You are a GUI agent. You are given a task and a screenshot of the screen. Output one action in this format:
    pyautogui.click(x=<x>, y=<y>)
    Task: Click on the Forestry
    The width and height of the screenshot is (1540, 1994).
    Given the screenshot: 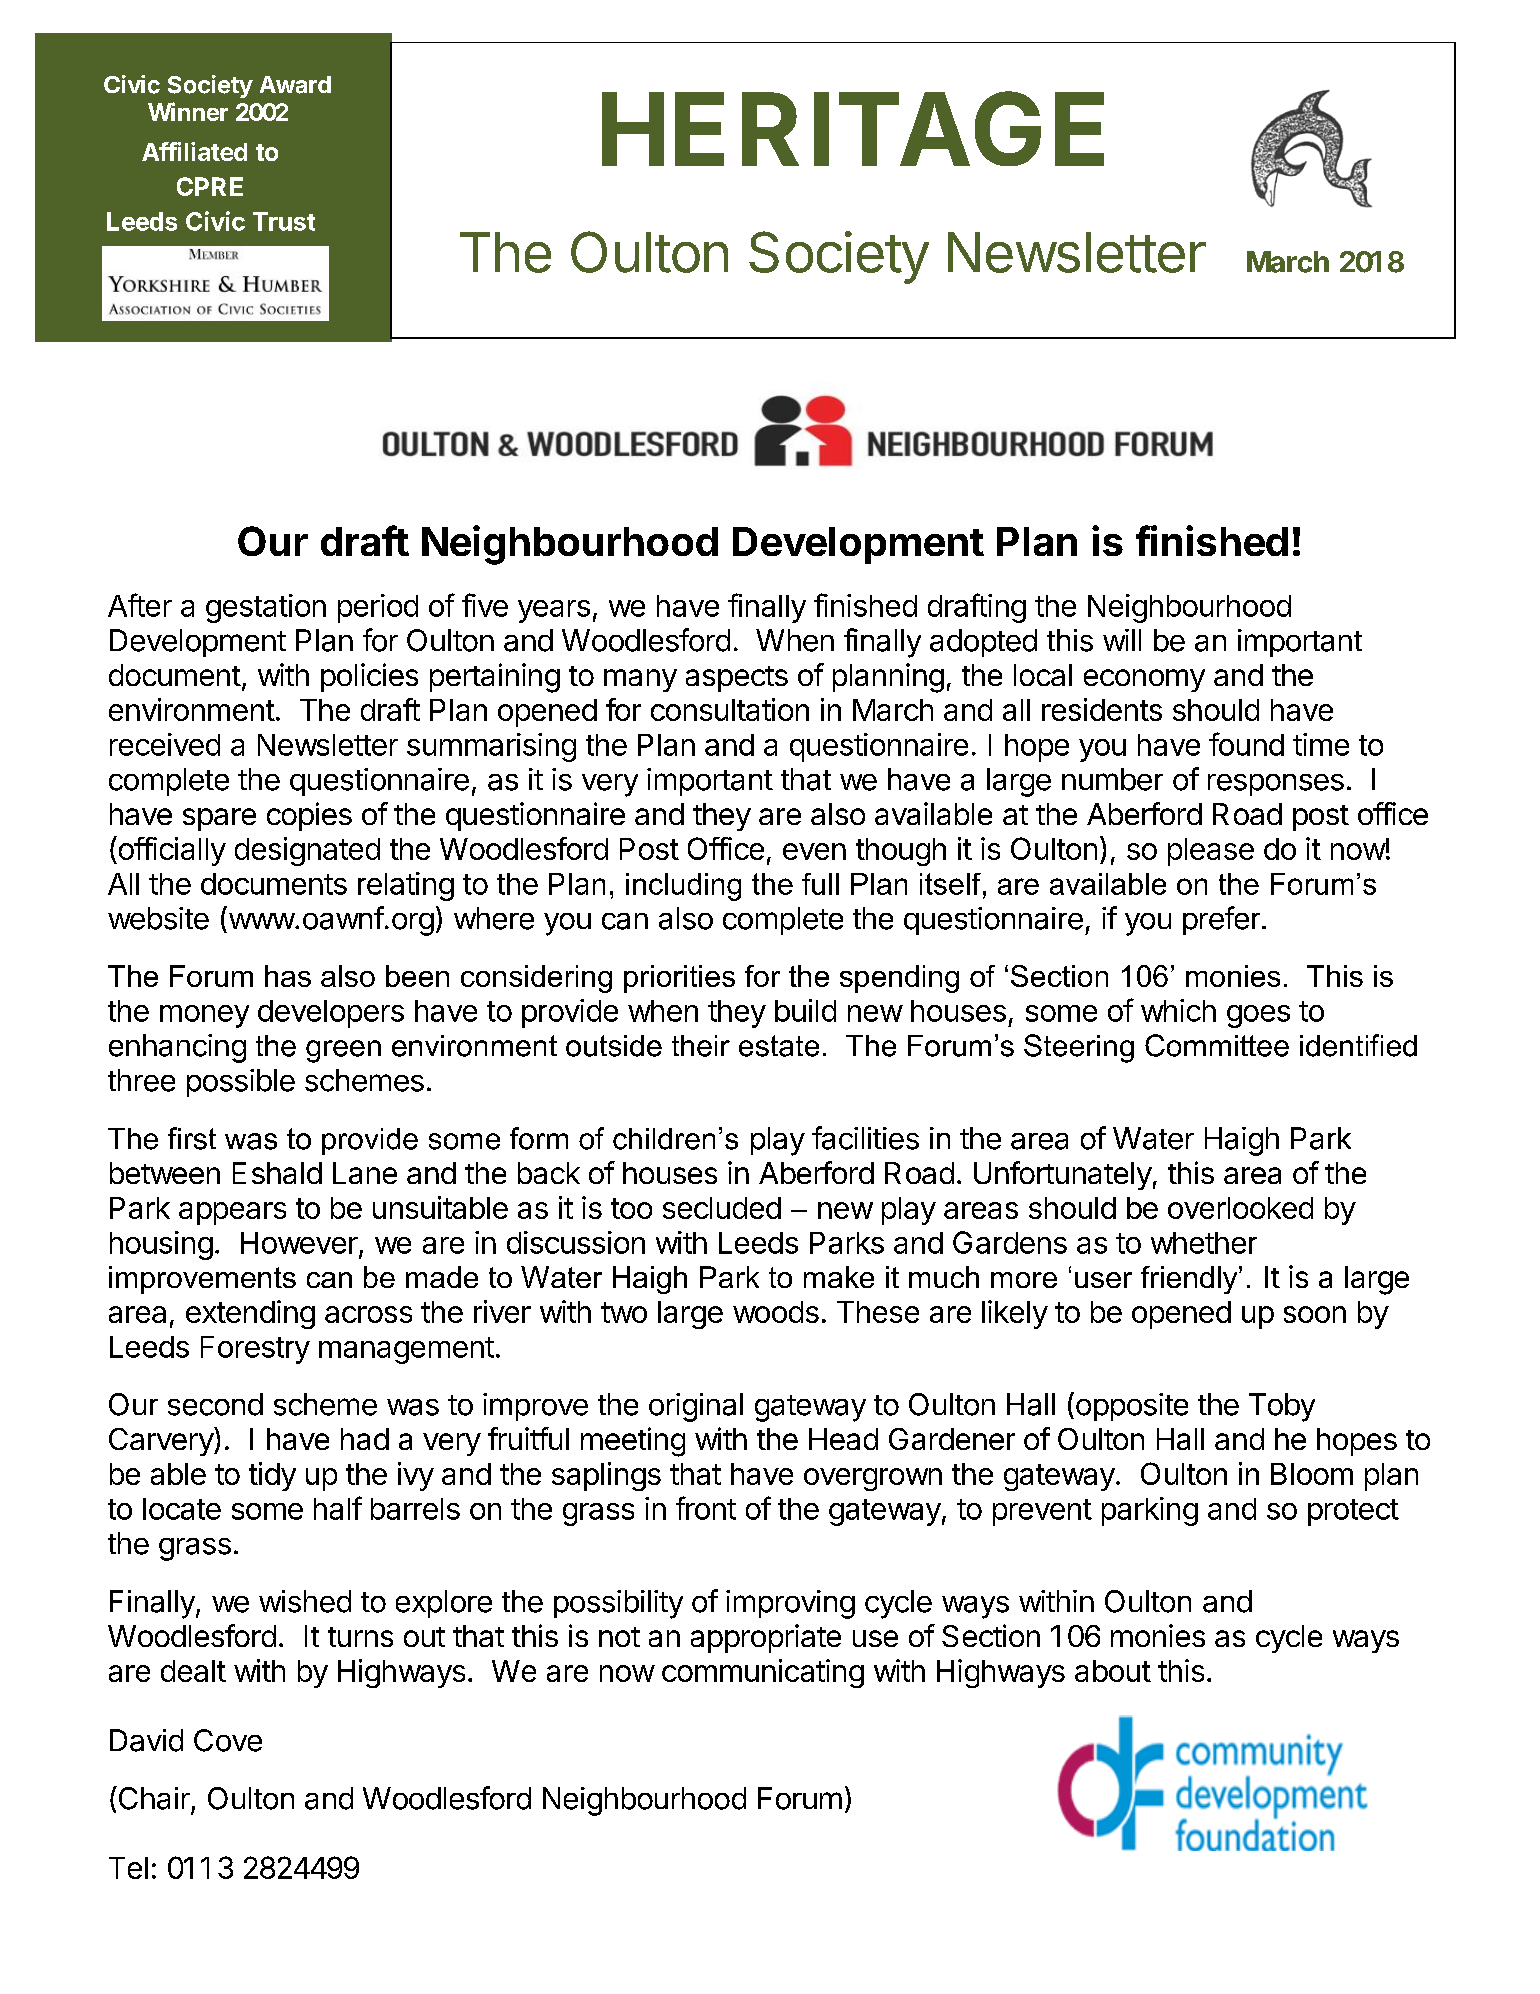 What is the action you would take?
    pyautogui.click(x=255, y=1350)
